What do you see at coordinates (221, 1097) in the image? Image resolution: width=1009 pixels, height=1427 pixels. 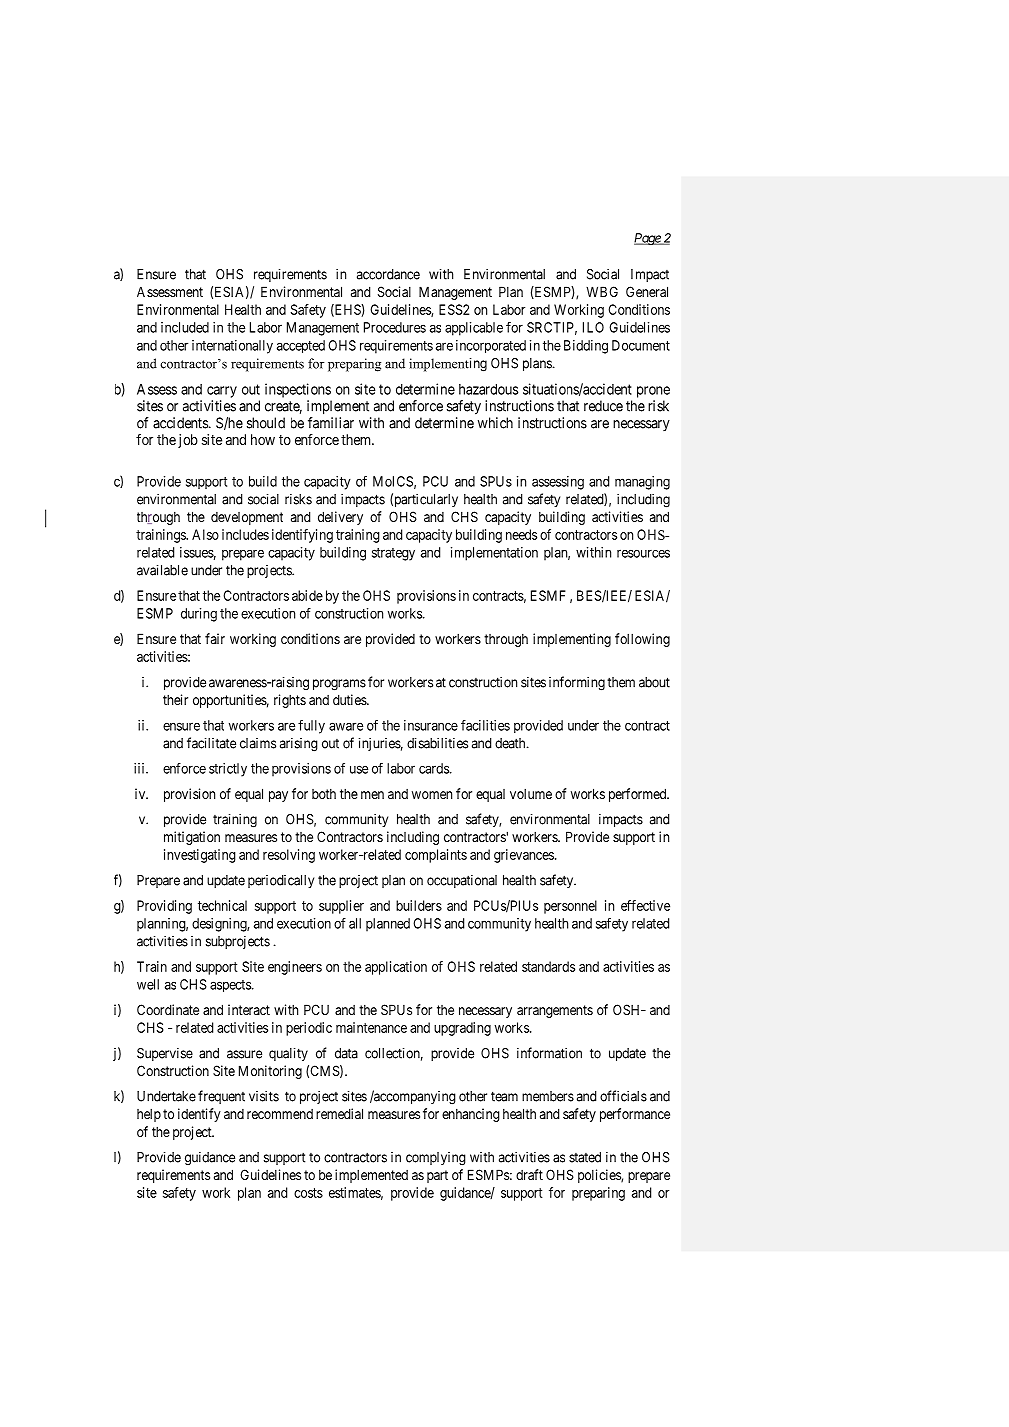 I see `frequent` at bounding box center [221, 1097].
